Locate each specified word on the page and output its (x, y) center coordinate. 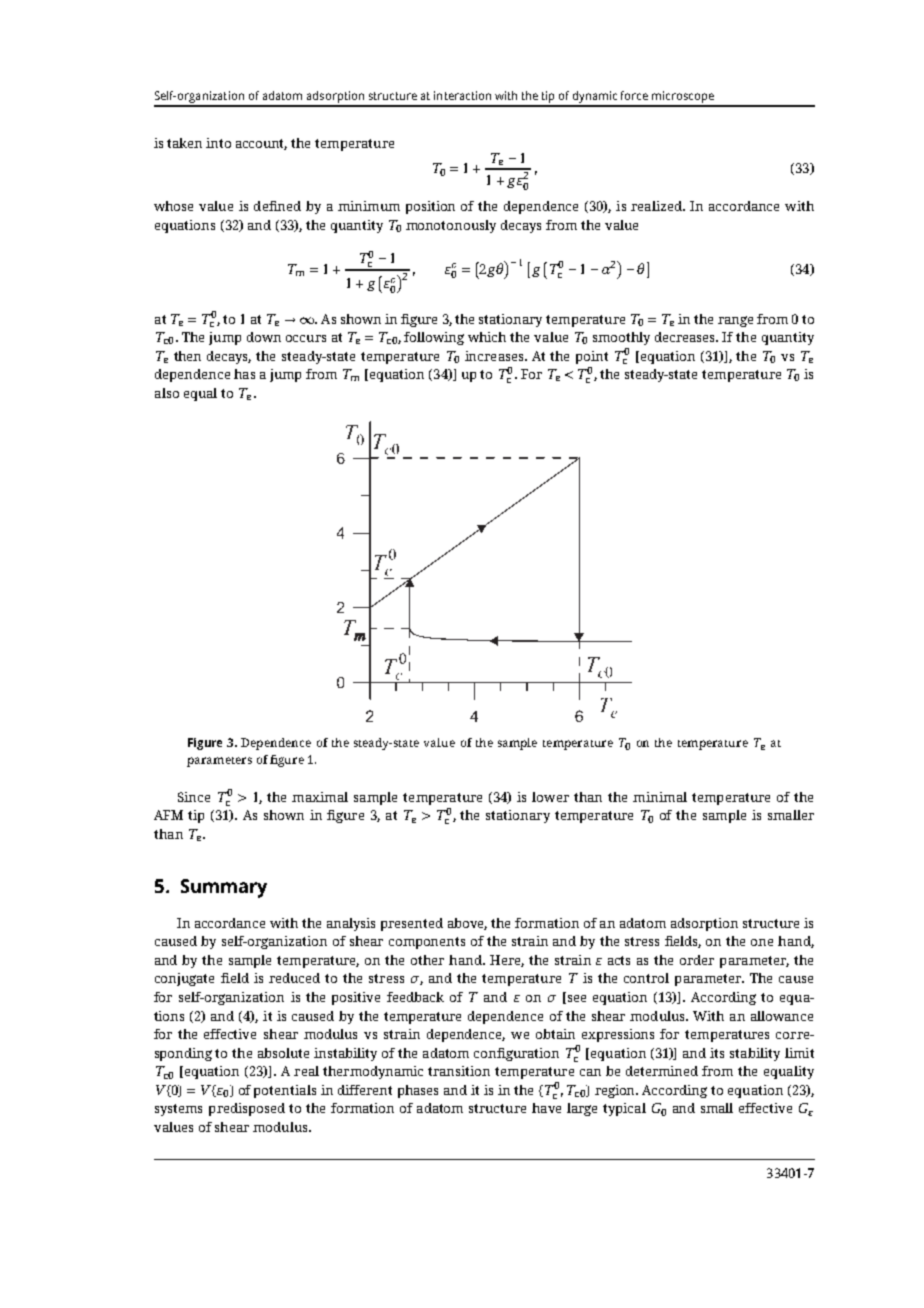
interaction (462, 95)
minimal (660, 797)
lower (550, 797)
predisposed (247, 1109)
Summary (224, 888)
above (467, 924)
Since (194, 797)
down (264, 337)
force (634, 95)
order (697, 960)
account (261, 144)
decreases (686, 337)
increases (495, 356)
